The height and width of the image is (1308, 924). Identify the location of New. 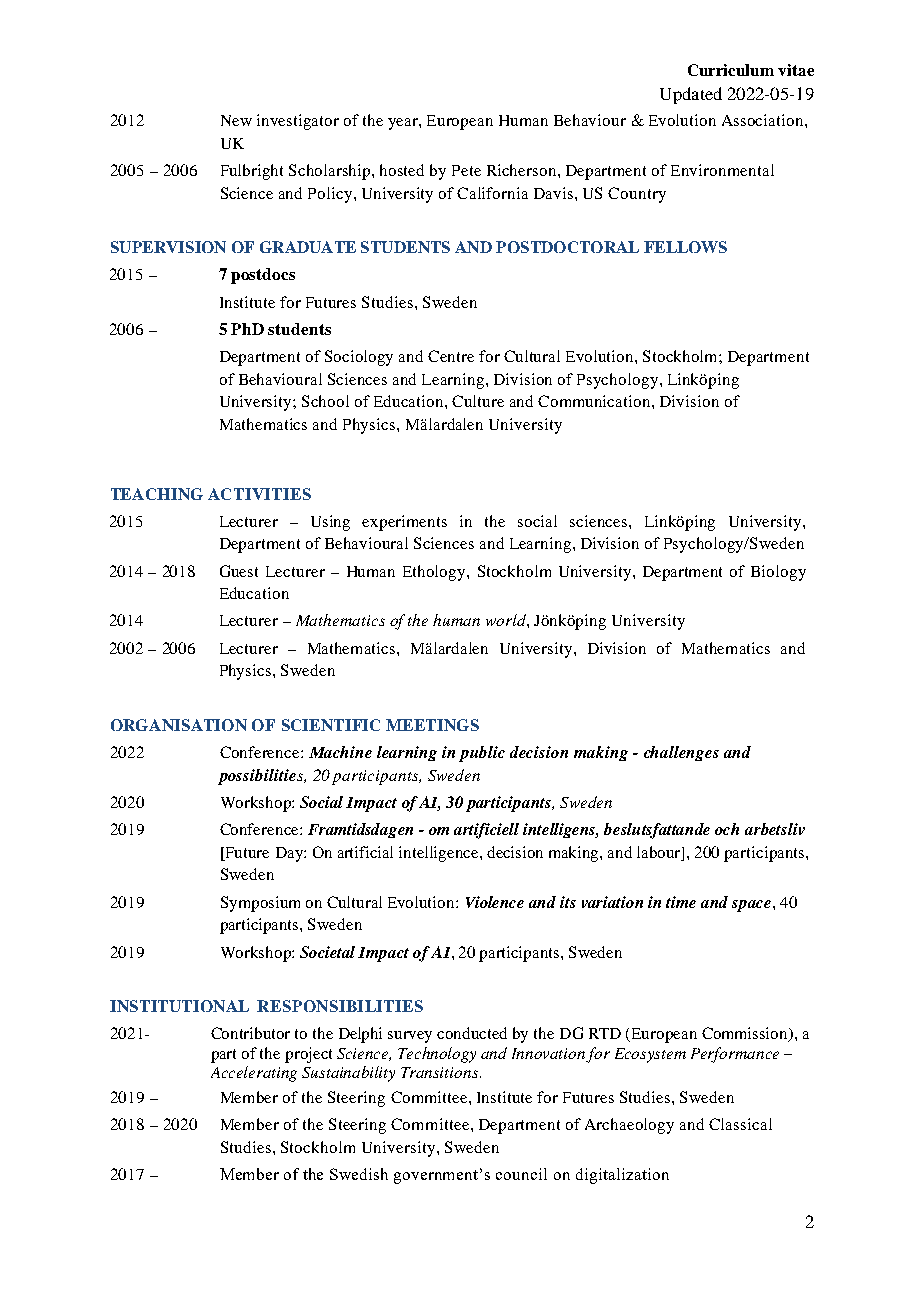
(236, 120).
